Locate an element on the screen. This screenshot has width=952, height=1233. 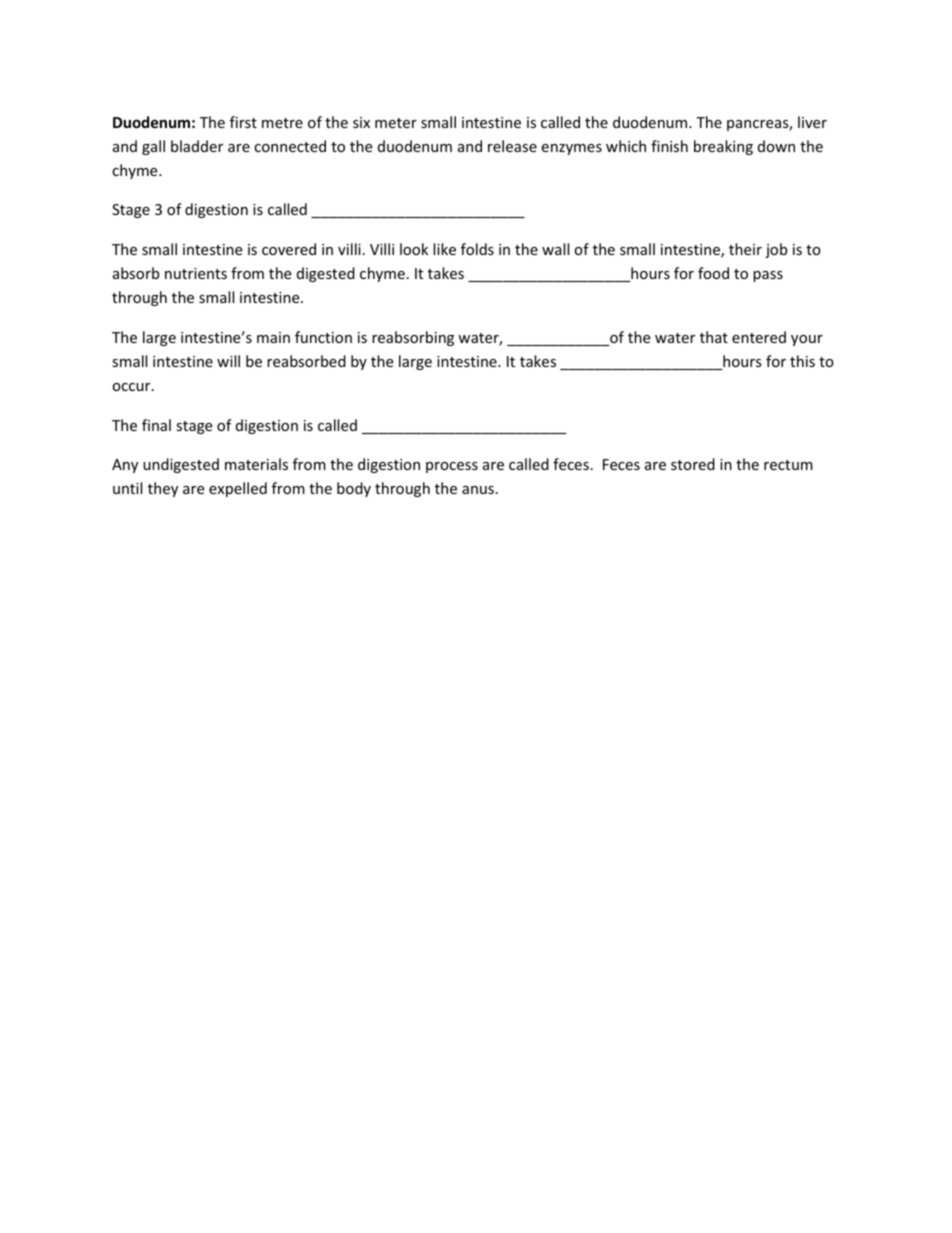
process is located at coordinates (452, 467).
